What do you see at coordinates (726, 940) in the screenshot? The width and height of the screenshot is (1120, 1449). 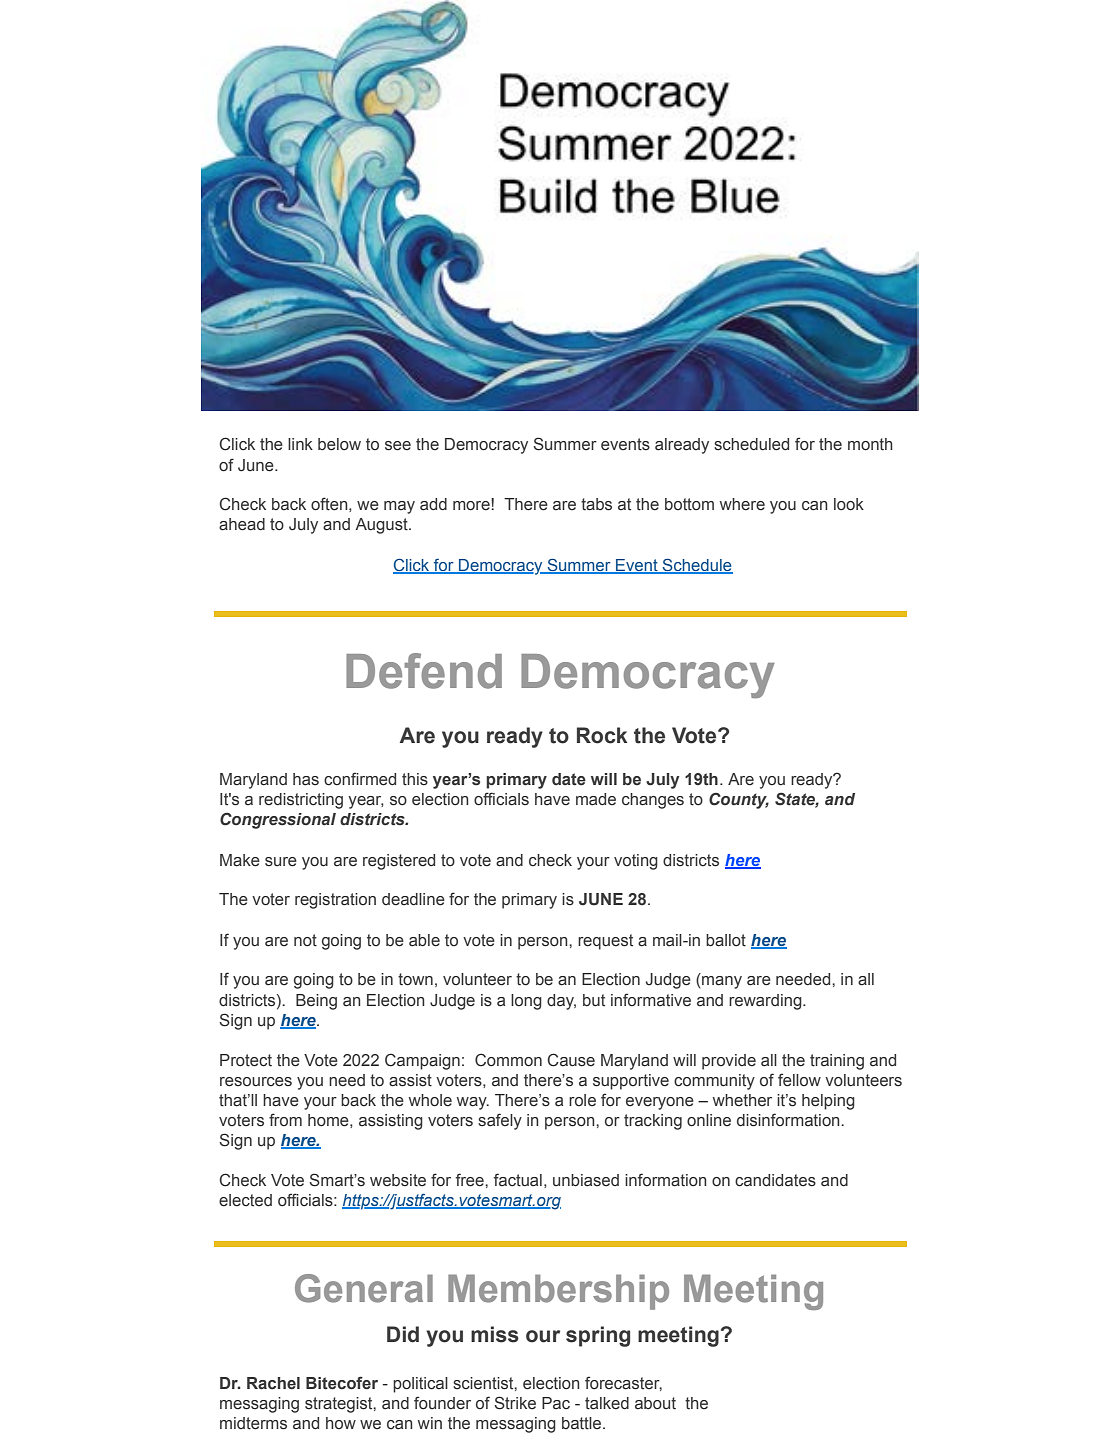 I see `ballot` at bounding box center [726, 940].
